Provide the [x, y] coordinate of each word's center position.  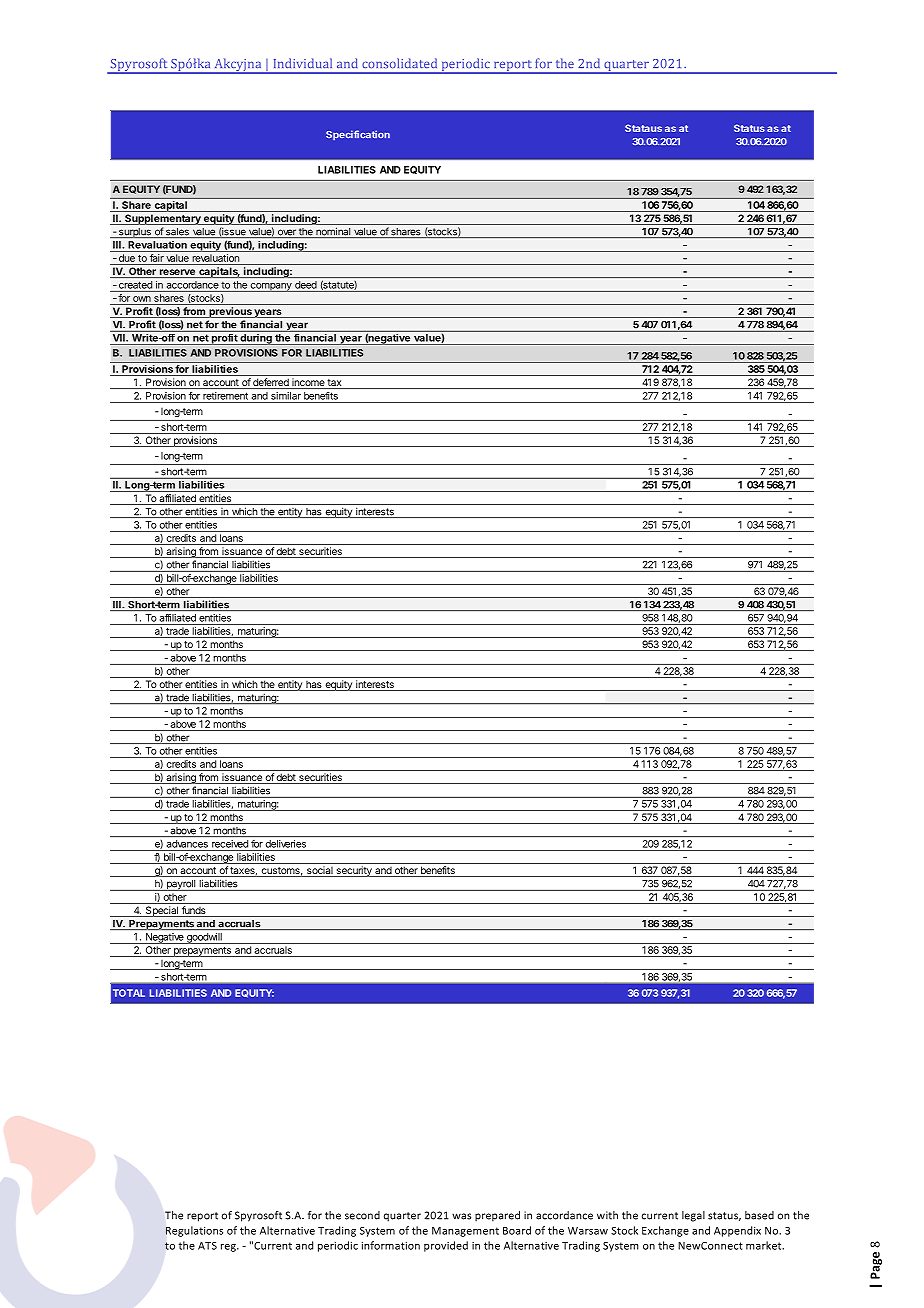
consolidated [399, 63]
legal [693, 1216]
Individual [303, 63]
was [461, 1216]
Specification [358, 135]
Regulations [194, 1231]
